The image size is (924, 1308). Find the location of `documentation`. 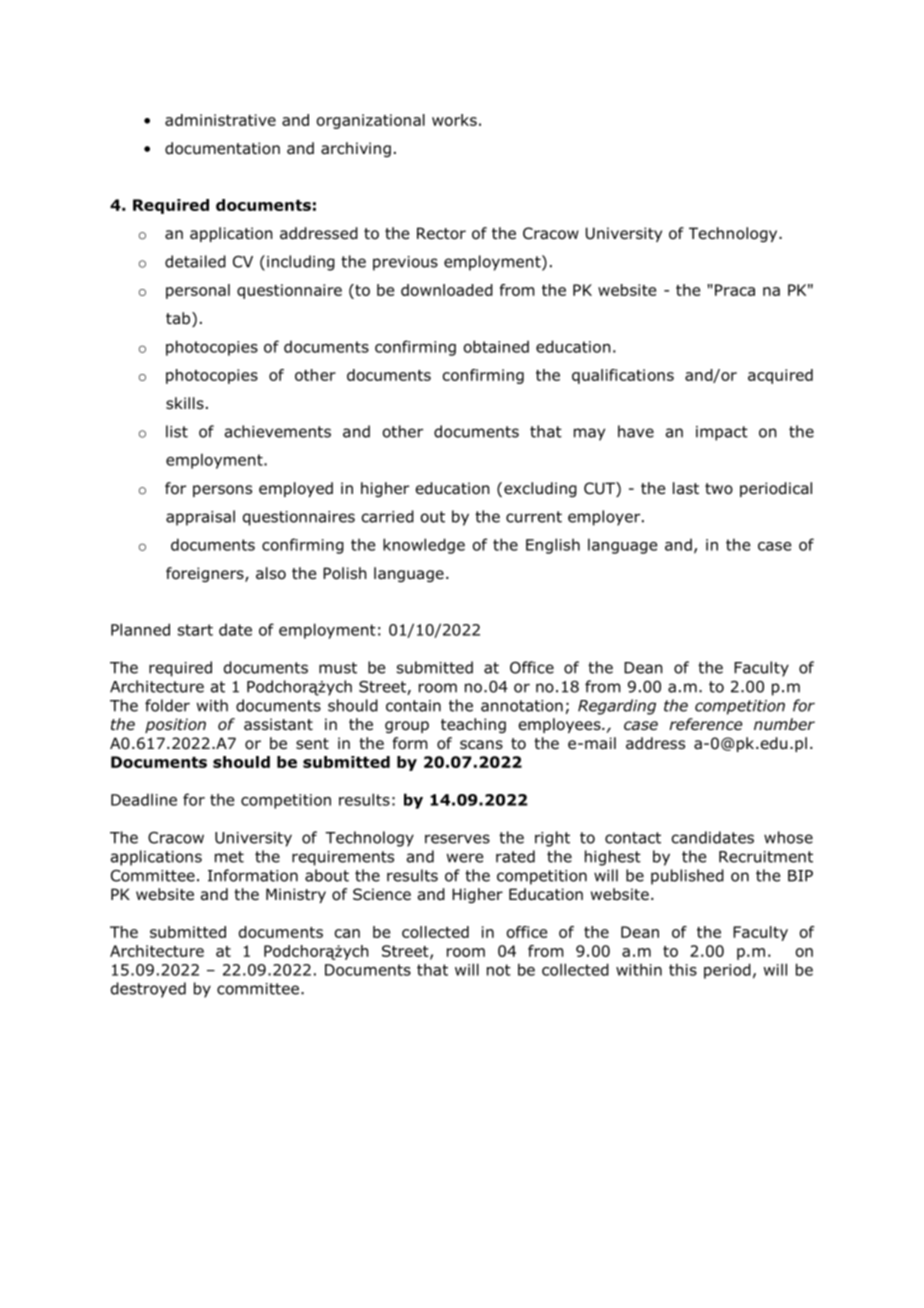

documentation is located at coordinates (222, 148).
